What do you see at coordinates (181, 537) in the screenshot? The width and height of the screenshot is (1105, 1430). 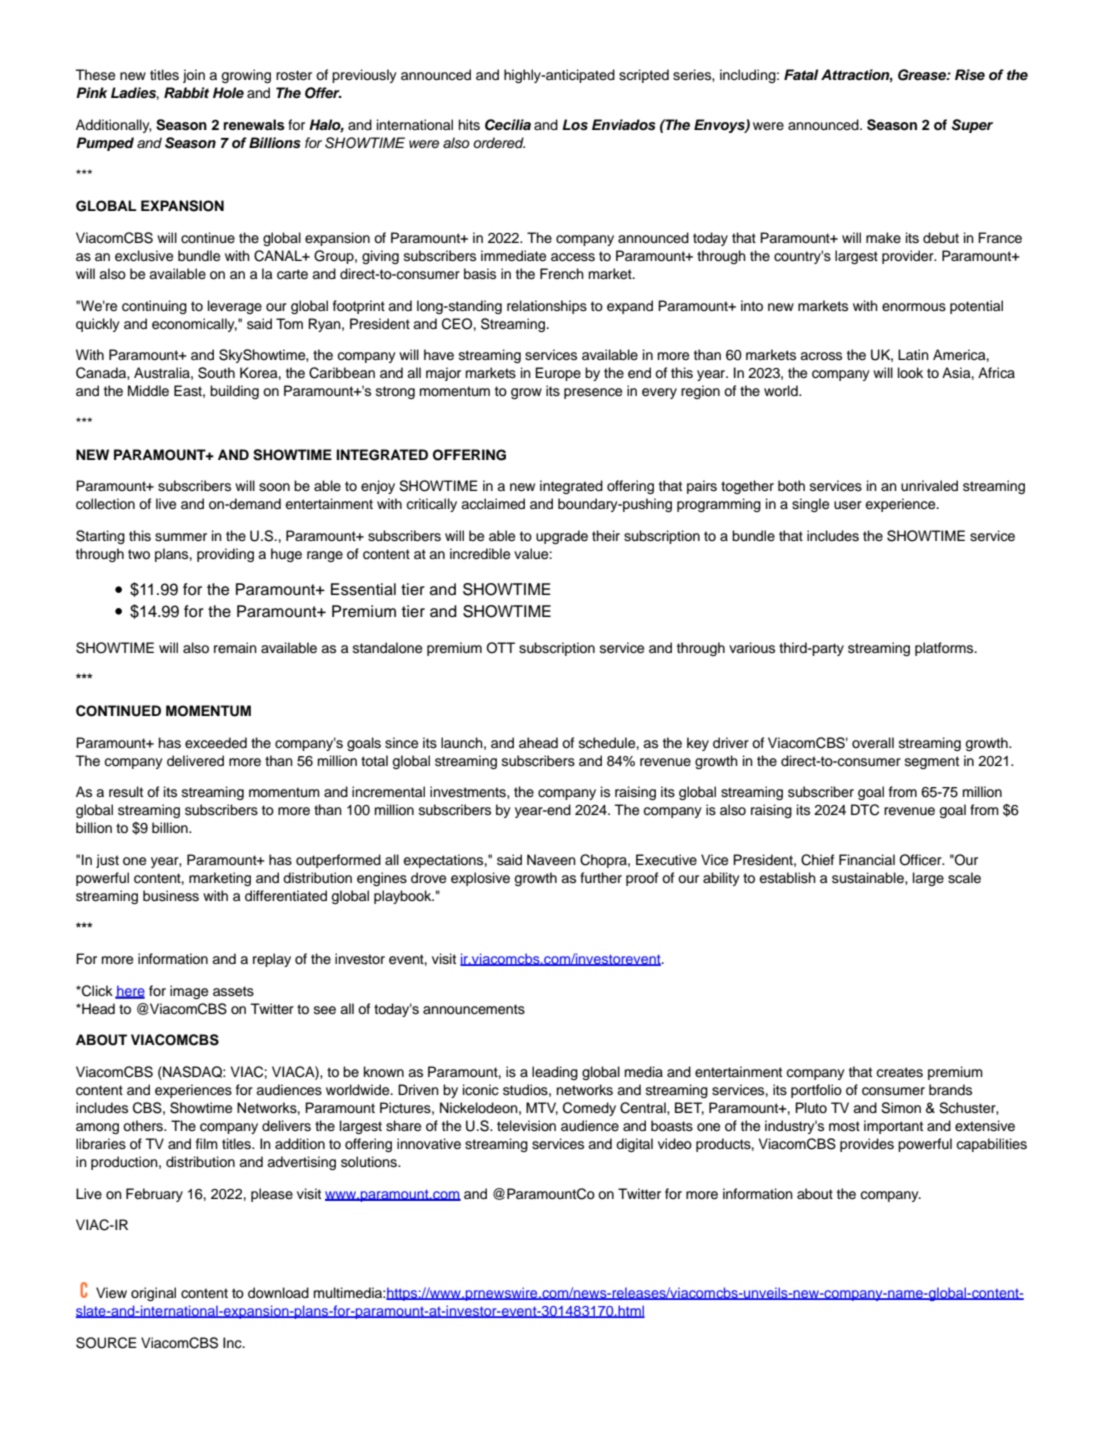 I see `summer` at bounding box center [181, 537].
